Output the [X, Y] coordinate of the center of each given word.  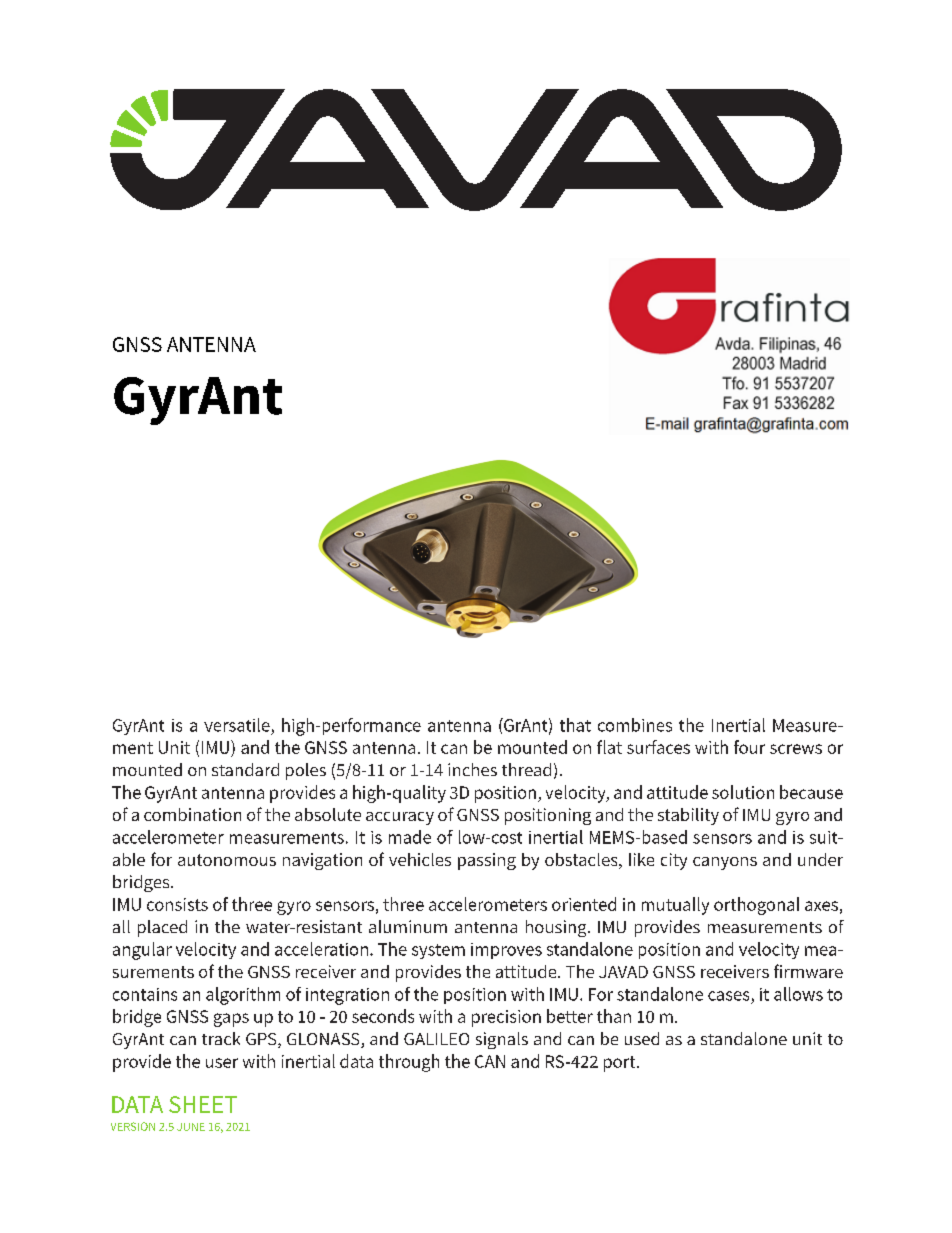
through [409, 1063]
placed [162, 928]
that [575, 725]
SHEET [203, 1104]
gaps [231, 1020]
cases [728, 996]
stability [688, 816]
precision [506, 1018]
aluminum [408, 926]
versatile [237, 725]
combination [192, 814]
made [410, 837]
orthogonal [756, 906]
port [621, 1064]
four [749, 747]
